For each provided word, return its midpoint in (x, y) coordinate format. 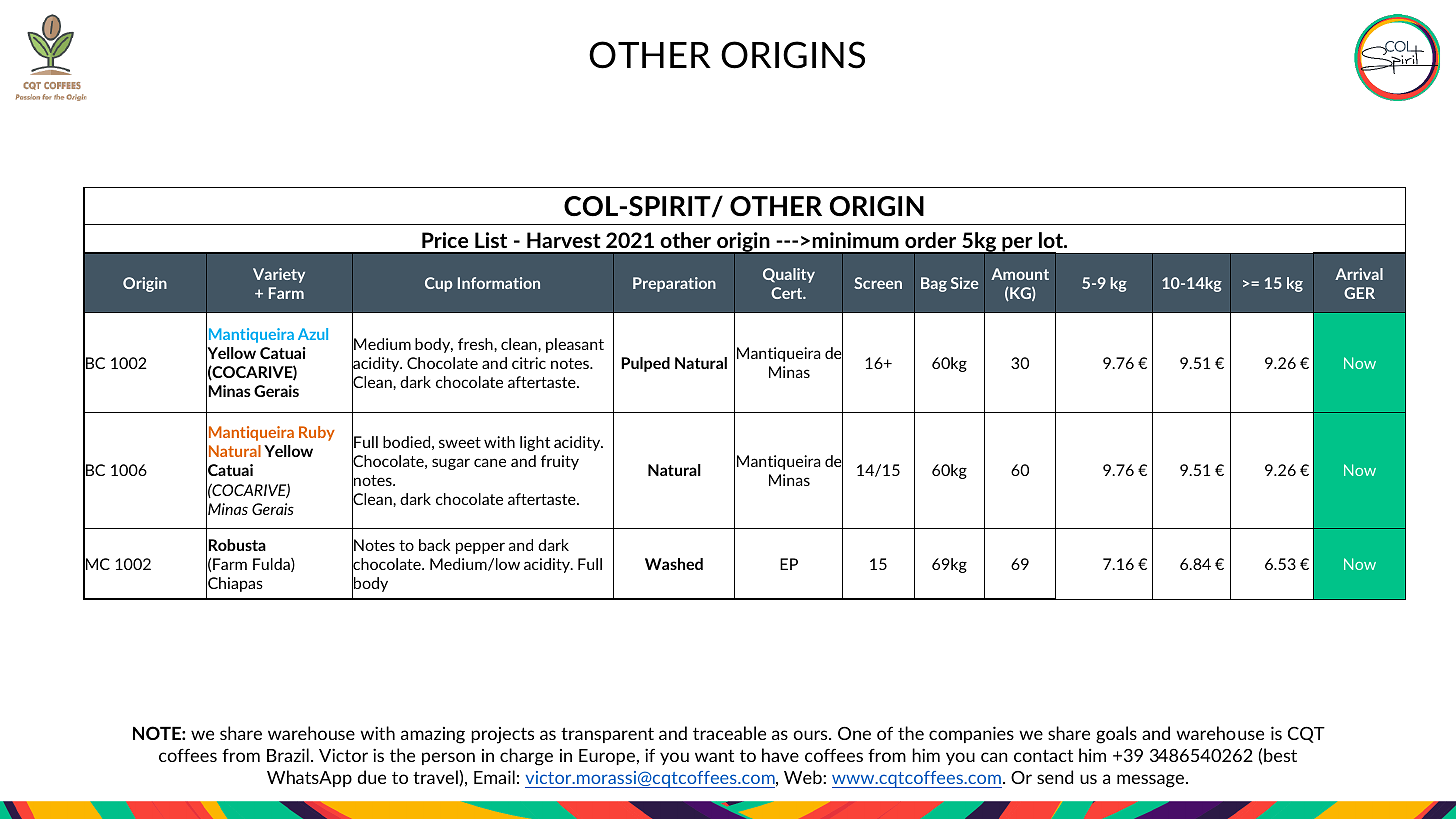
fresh (476, 344)
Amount (1020, 274)
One (854, 733)
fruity (560, 462)
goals (1116, 735)
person (448, 758)
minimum (855, 240)
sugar (451, 464)
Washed (674, 564)
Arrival (1359, 274)
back (435, 545)
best (1280, 755)
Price (445, 240)
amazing (433, 735)
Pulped (645, 364)
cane (490, 462)
